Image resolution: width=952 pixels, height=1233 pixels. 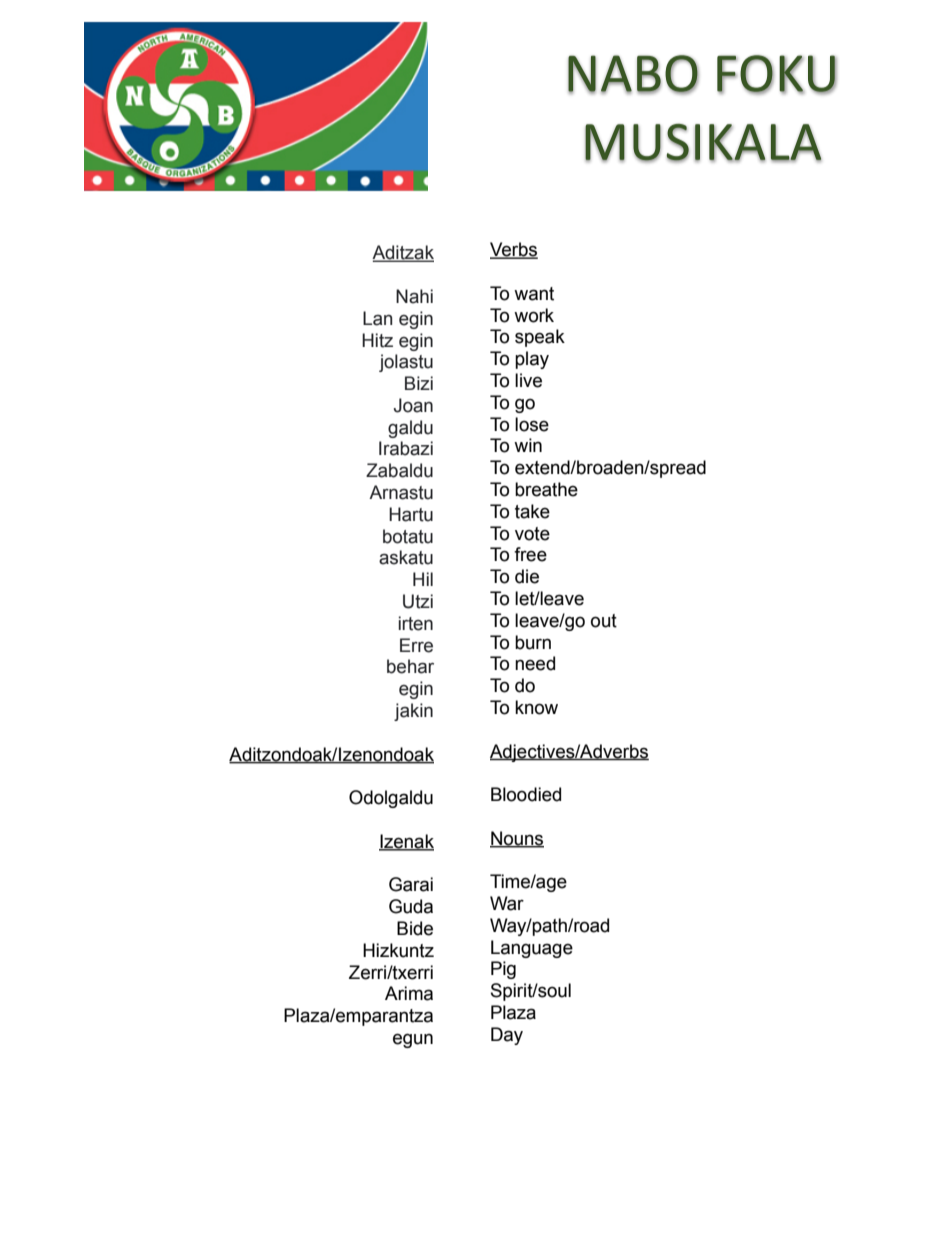 What do you see at coordinates (530, 554) in the image?
I see `free` at bounding box center [530, 554].
